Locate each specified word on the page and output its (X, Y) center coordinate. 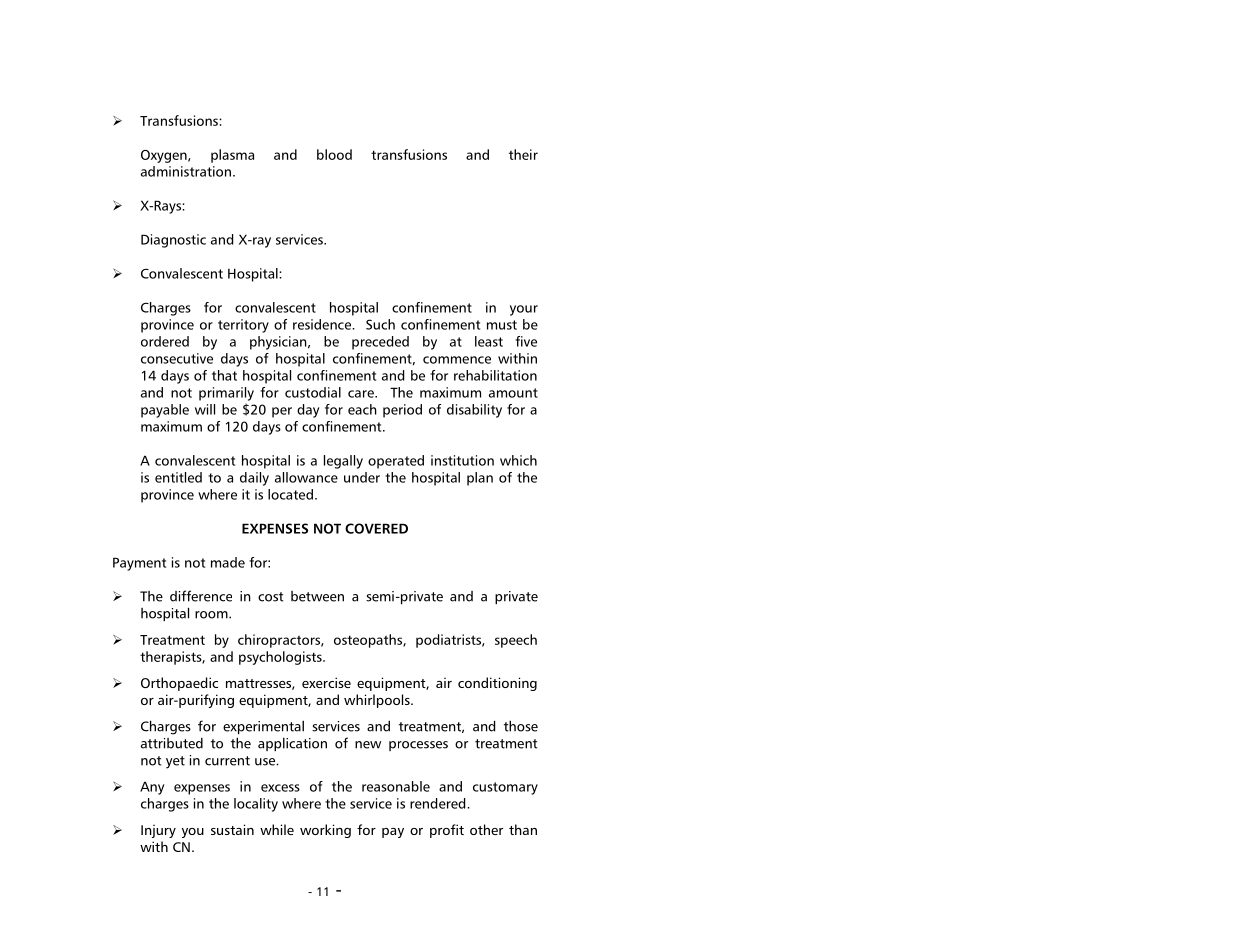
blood (334, 154)
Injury (158, 831)
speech (516, 641)
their (523, 154)
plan (480, 479)
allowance (306, 477)
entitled (178, 477)
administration (186, 171)
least (489, 341)
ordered (165, 341)
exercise (326, 682)
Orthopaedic (179, 684)
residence (323, 324)
